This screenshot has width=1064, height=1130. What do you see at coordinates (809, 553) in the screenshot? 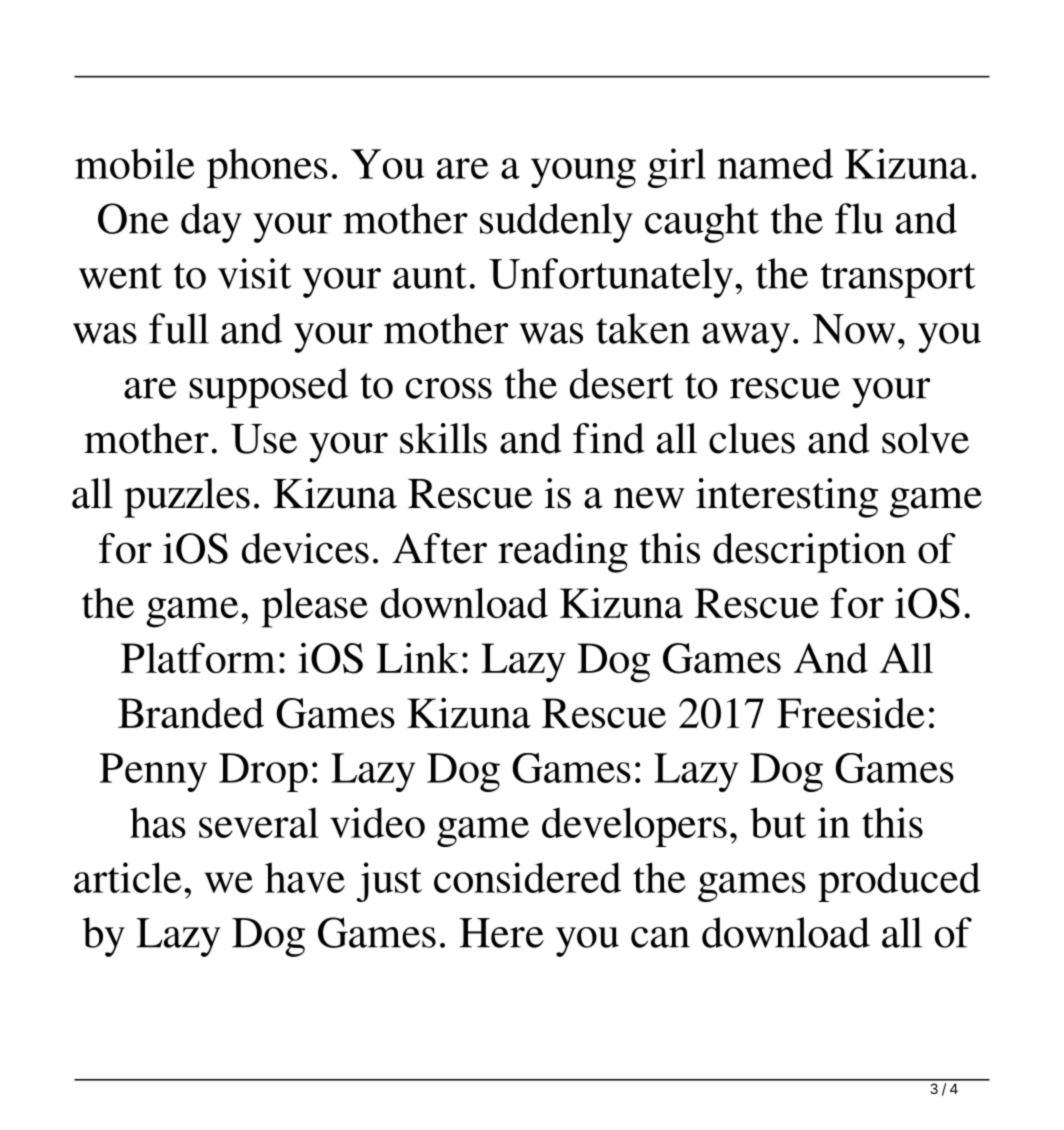
I see `description` at bounding box center [809, 553].
